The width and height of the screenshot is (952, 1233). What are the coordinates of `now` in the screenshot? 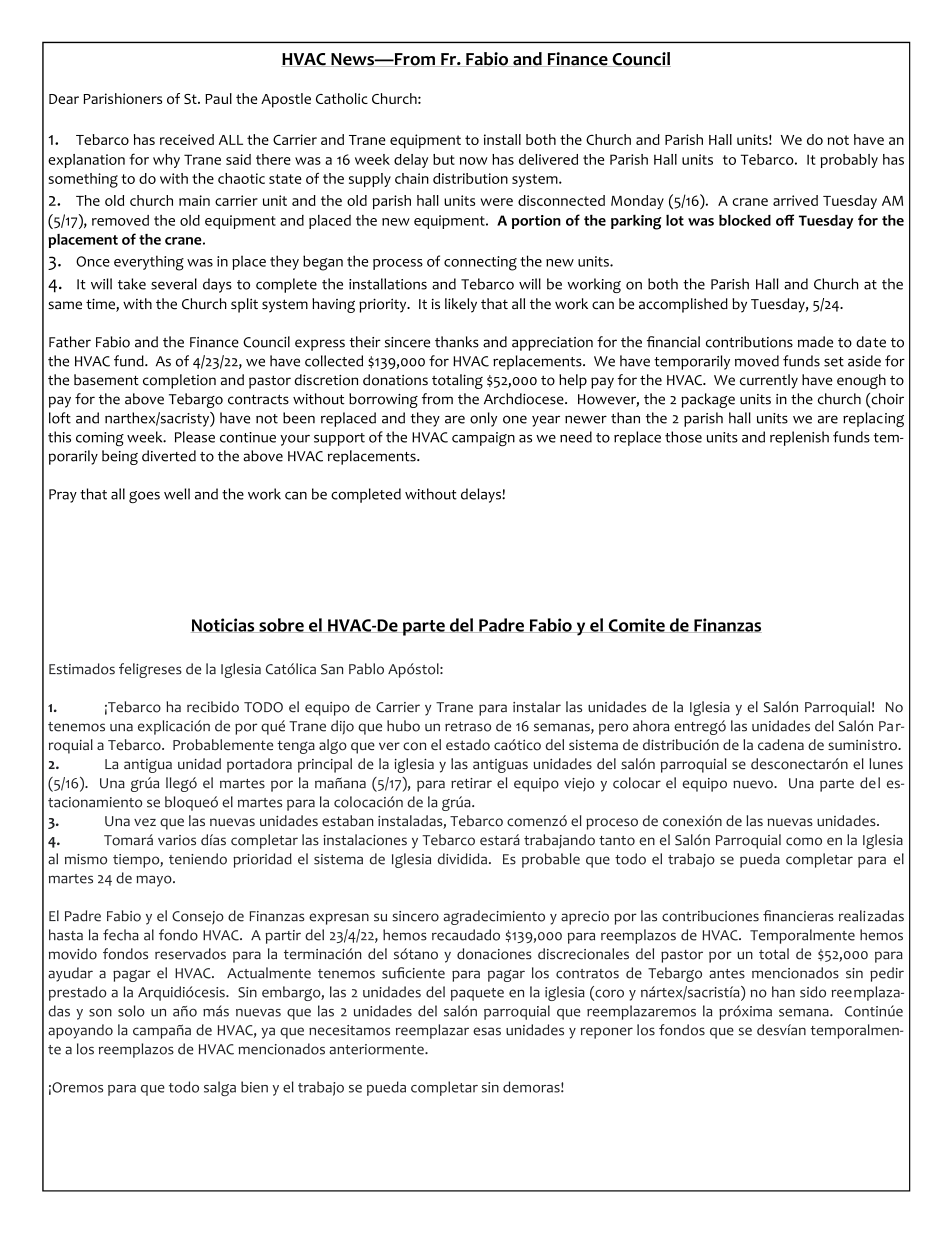 It's located at (474, 161).
